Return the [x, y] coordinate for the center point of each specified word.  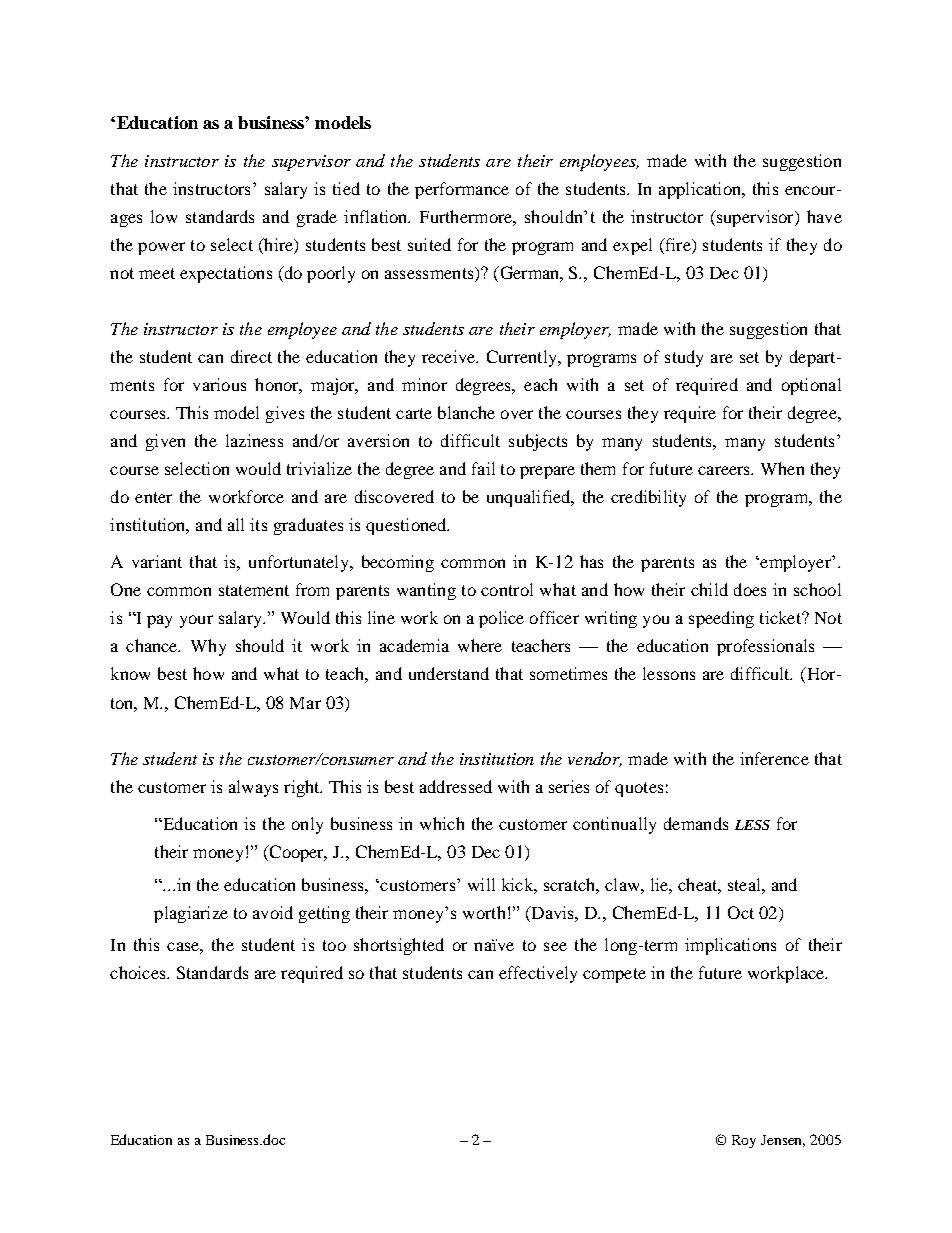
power [161, 248]
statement [254, 590]
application [701, 190]
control [507, 589]
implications [730, 946]
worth [484, 912]
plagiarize [191, 914]
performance [462, 190]
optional [811, 386]
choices [139, 972]
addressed [456, 786]
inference [774, 758]
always [253, 788]
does [750, 589]
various [219, 384]
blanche [466, 412]
